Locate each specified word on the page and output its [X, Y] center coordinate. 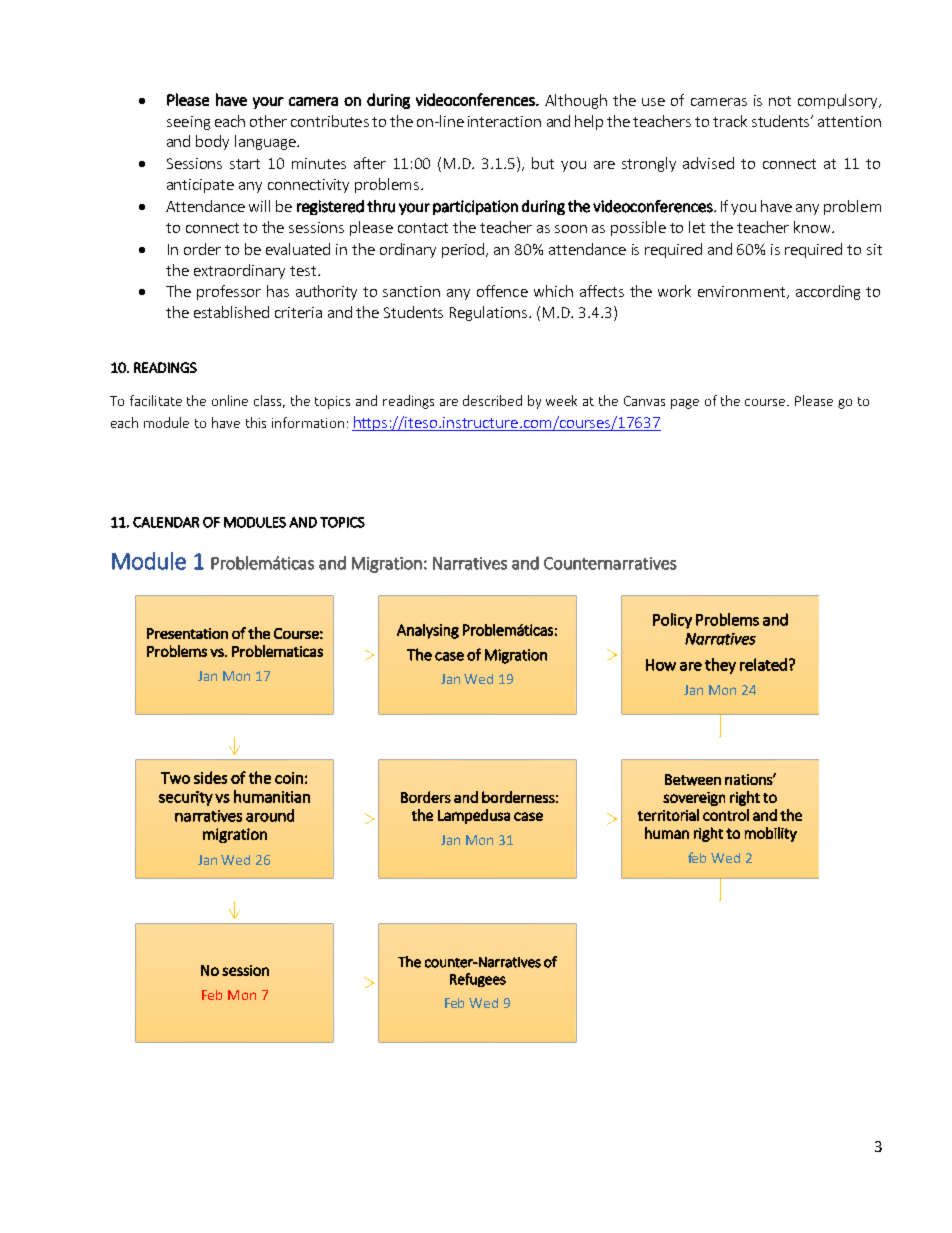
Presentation [187, 633]
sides [210, 777]
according [828, 292]
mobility [771, 834]
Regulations [490, 313]
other [268, 121]
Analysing [428, 631]
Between [693, 780]
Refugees [478, 980]
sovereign [694, 799]
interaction [504, 121]
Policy [672, 621]
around [270, 815]
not [780, 101]
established [231, 312]
